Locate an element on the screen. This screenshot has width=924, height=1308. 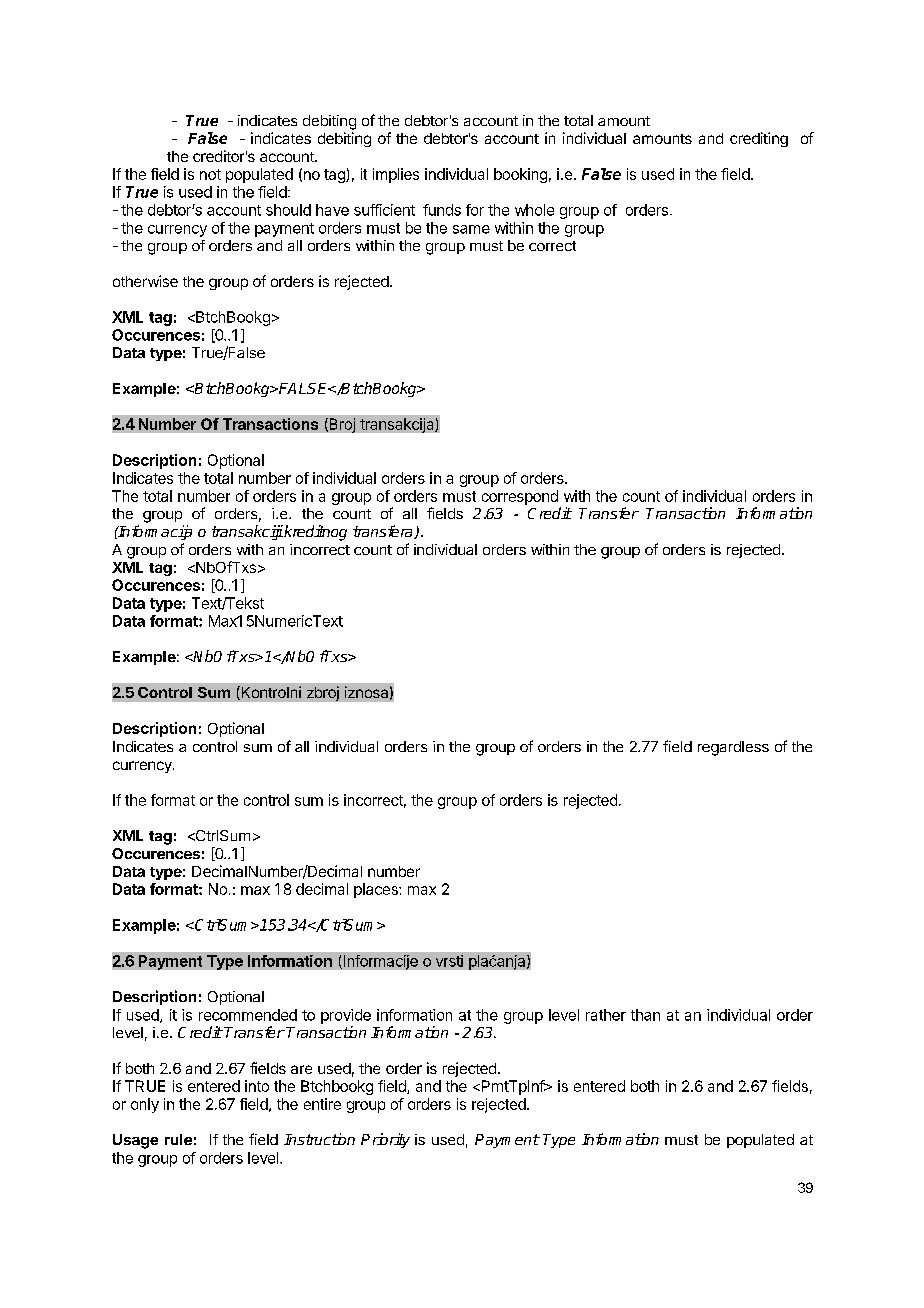
funds is located at coordinates (442, 210).
